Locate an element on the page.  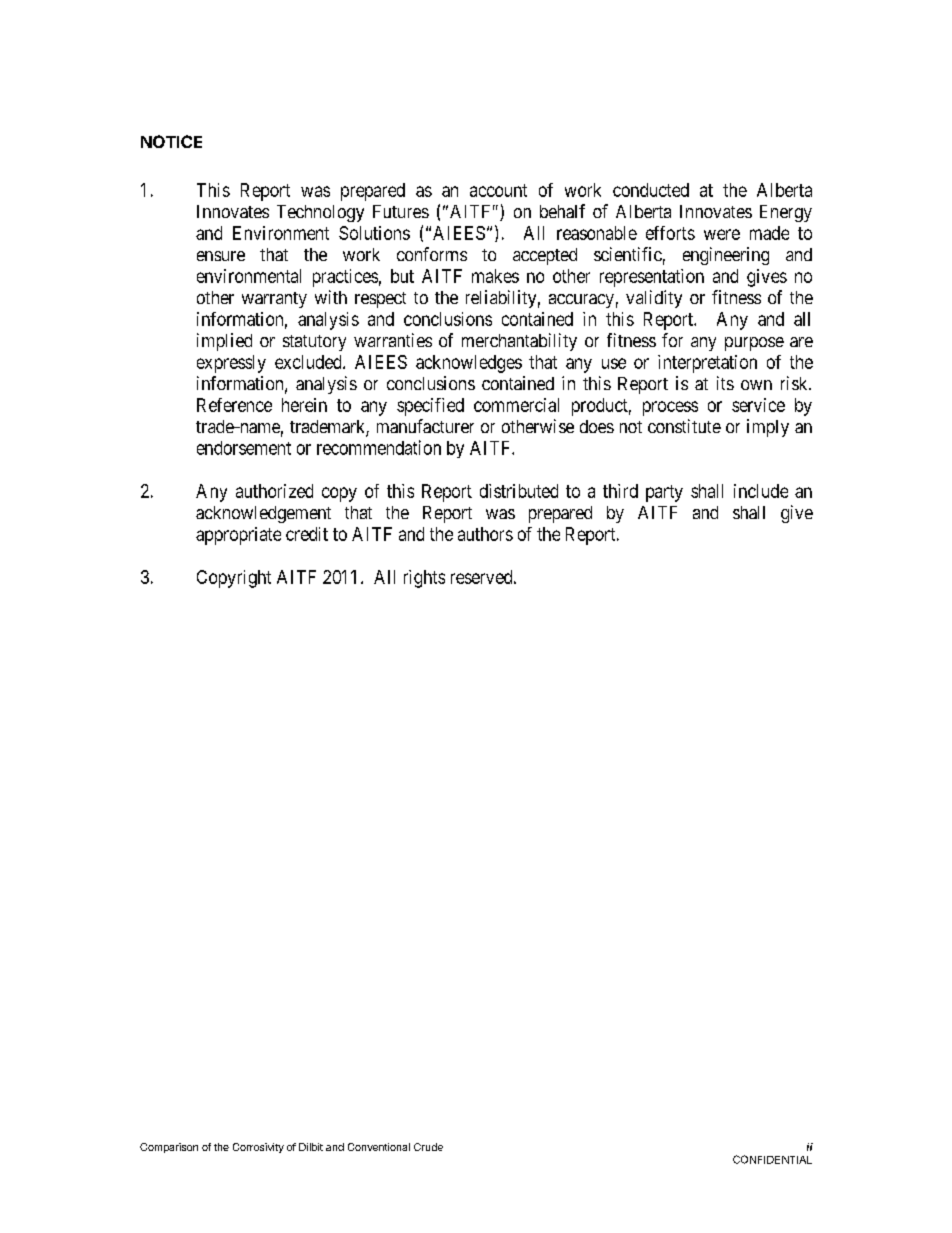
appropriate is located at coordinates (238, 536).
